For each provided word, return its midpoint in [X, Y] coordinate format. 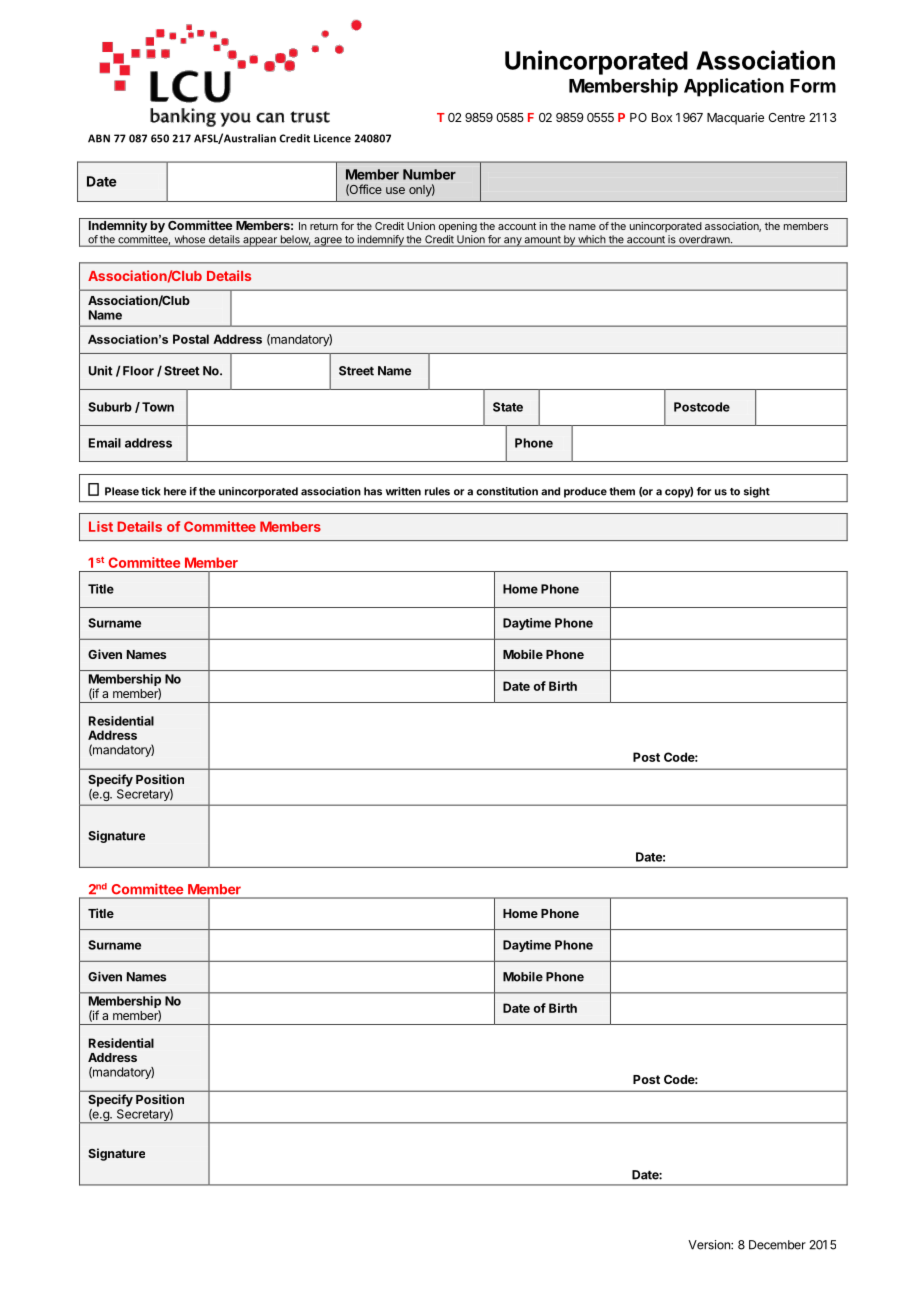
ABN [99, 138]
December [777, 1245]
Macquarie [735, 118]
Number [429, 174]
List [101, 526]
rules [437, 491]
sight [757, 492]
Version [710, 1245]
